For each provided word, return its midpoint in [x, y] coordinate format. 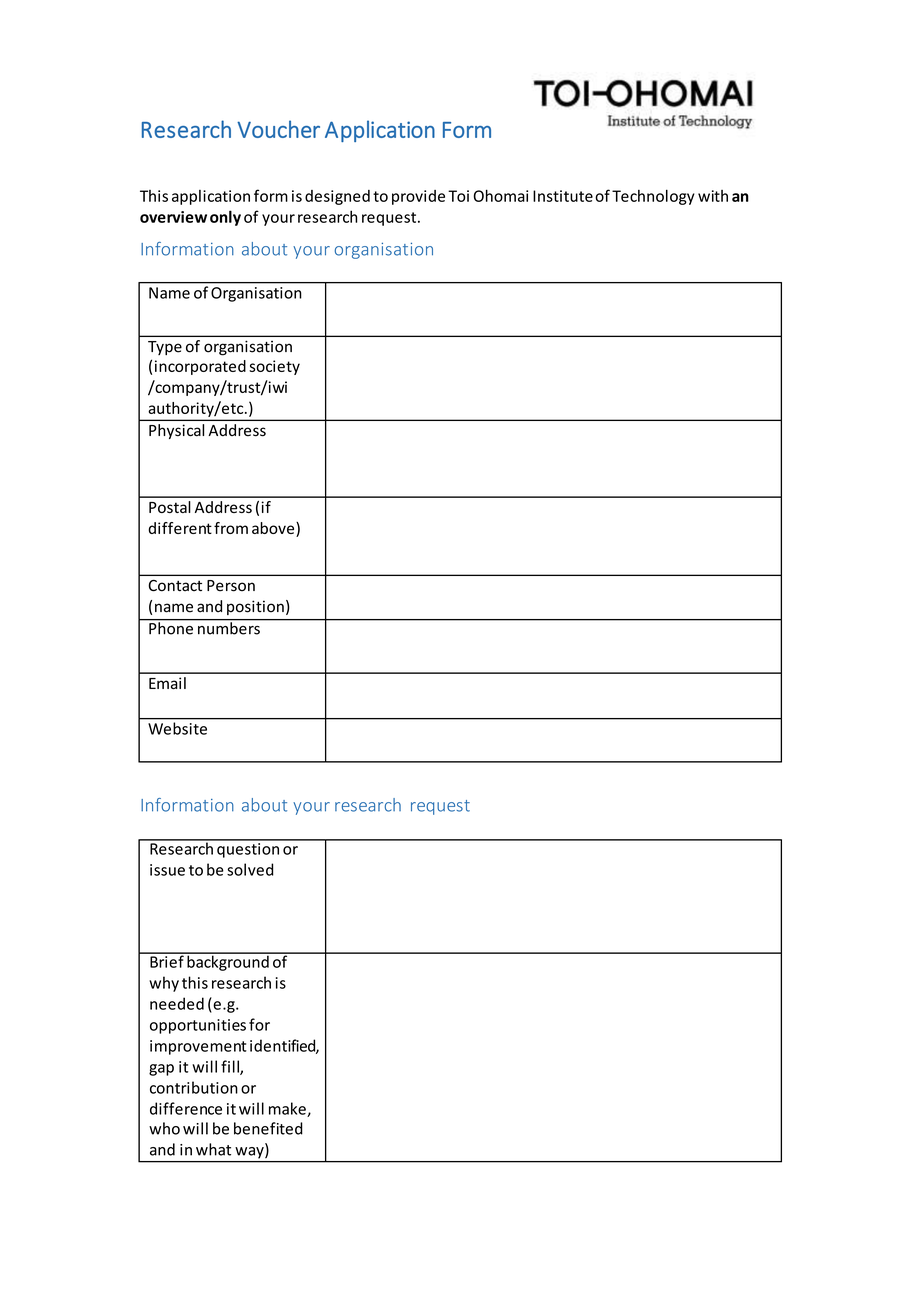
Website [178, 728]
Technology [653, 197]
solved [250, 869]
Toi [458, 196]
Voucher [278, 129]
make [288, 1109]
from [231, 528]
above [274, 529]
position [255, 607]
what [213, 1149]
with [713, 196]
